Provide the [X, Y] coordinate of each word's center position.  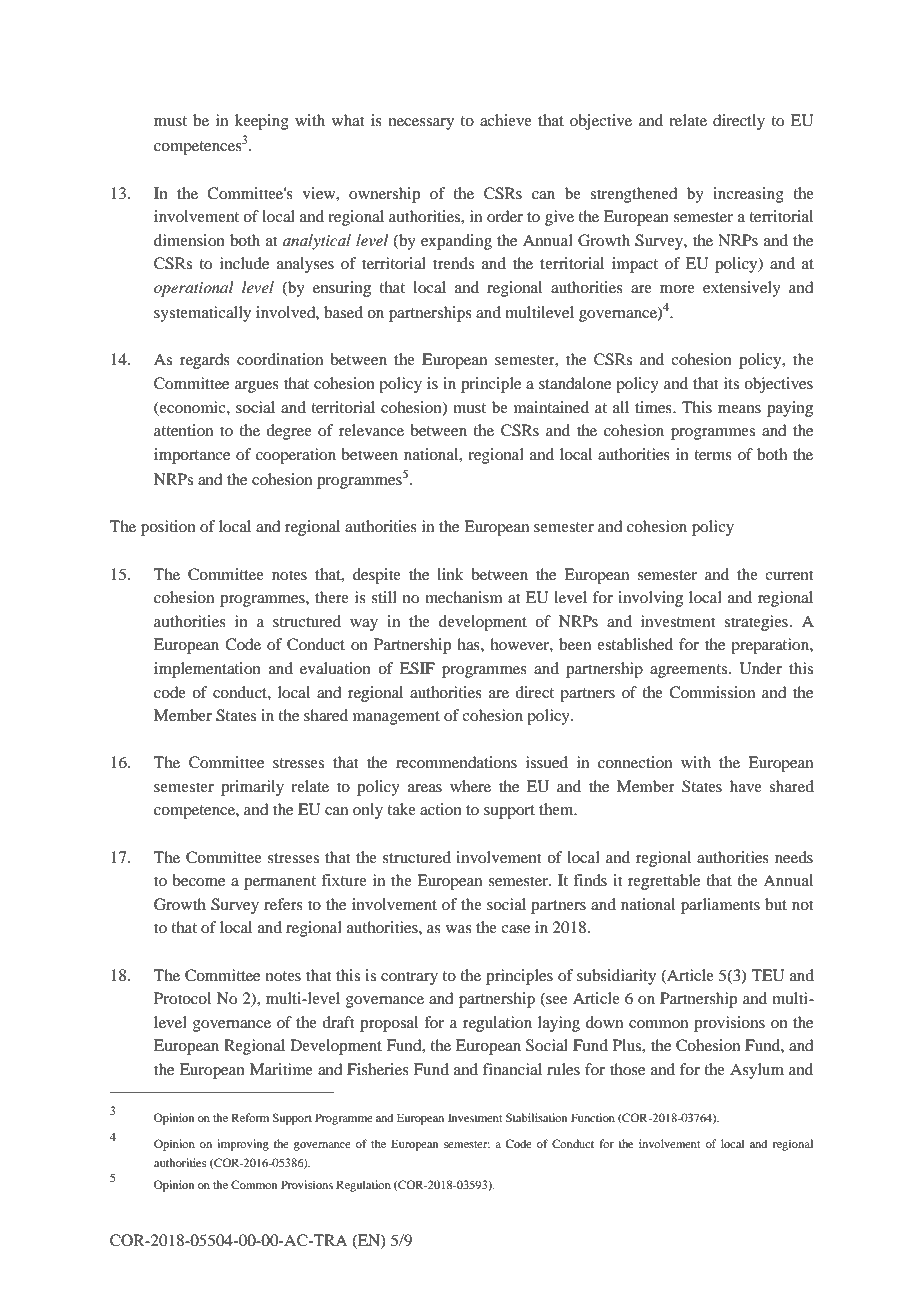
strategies [756, 623]
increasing [748, 195]
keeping [262, 122]
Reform [250, 1117]
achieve [506, 120]
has [469, 644]
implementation [207, 670]
